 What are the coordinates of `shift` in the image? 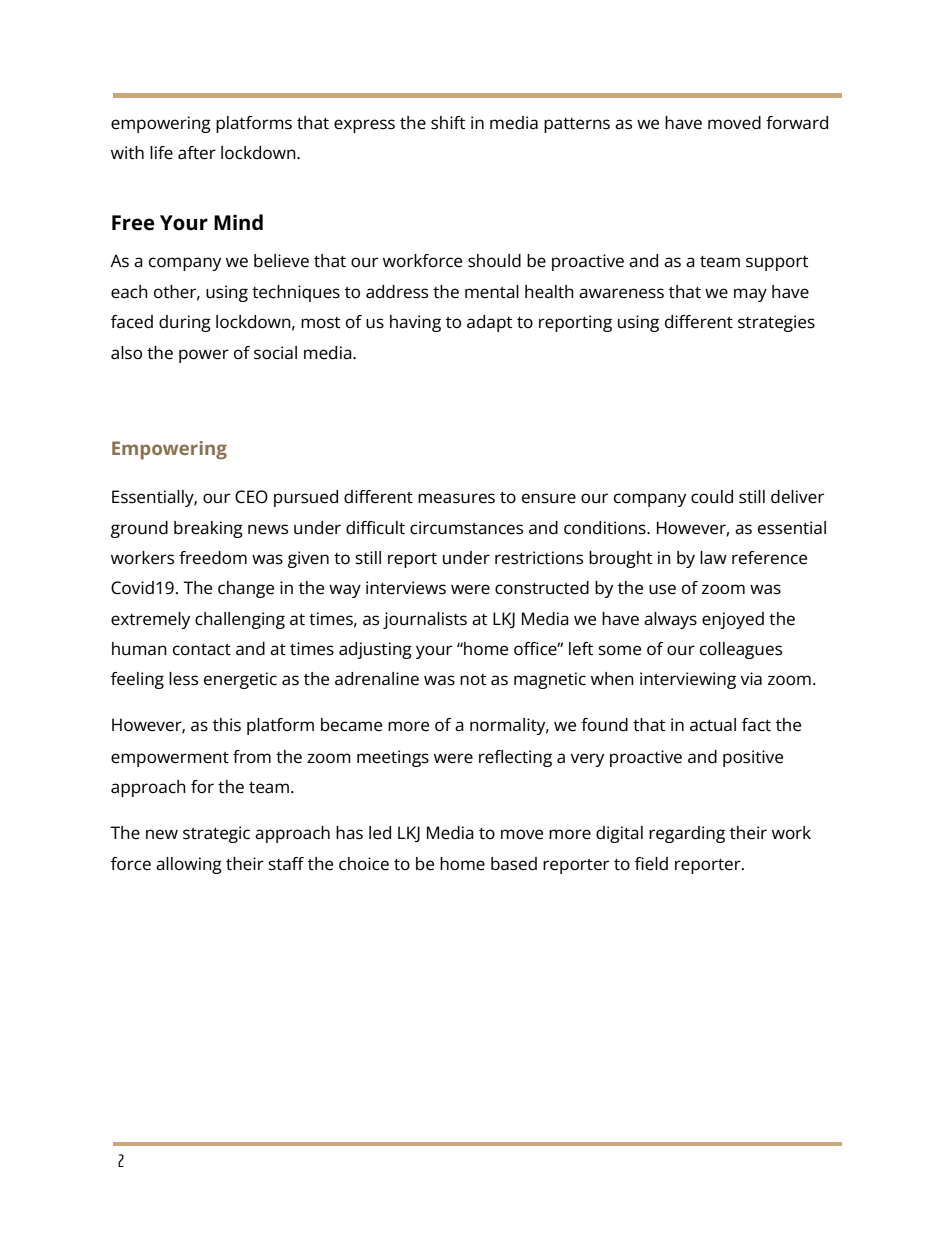 It's located at (448, 123).
